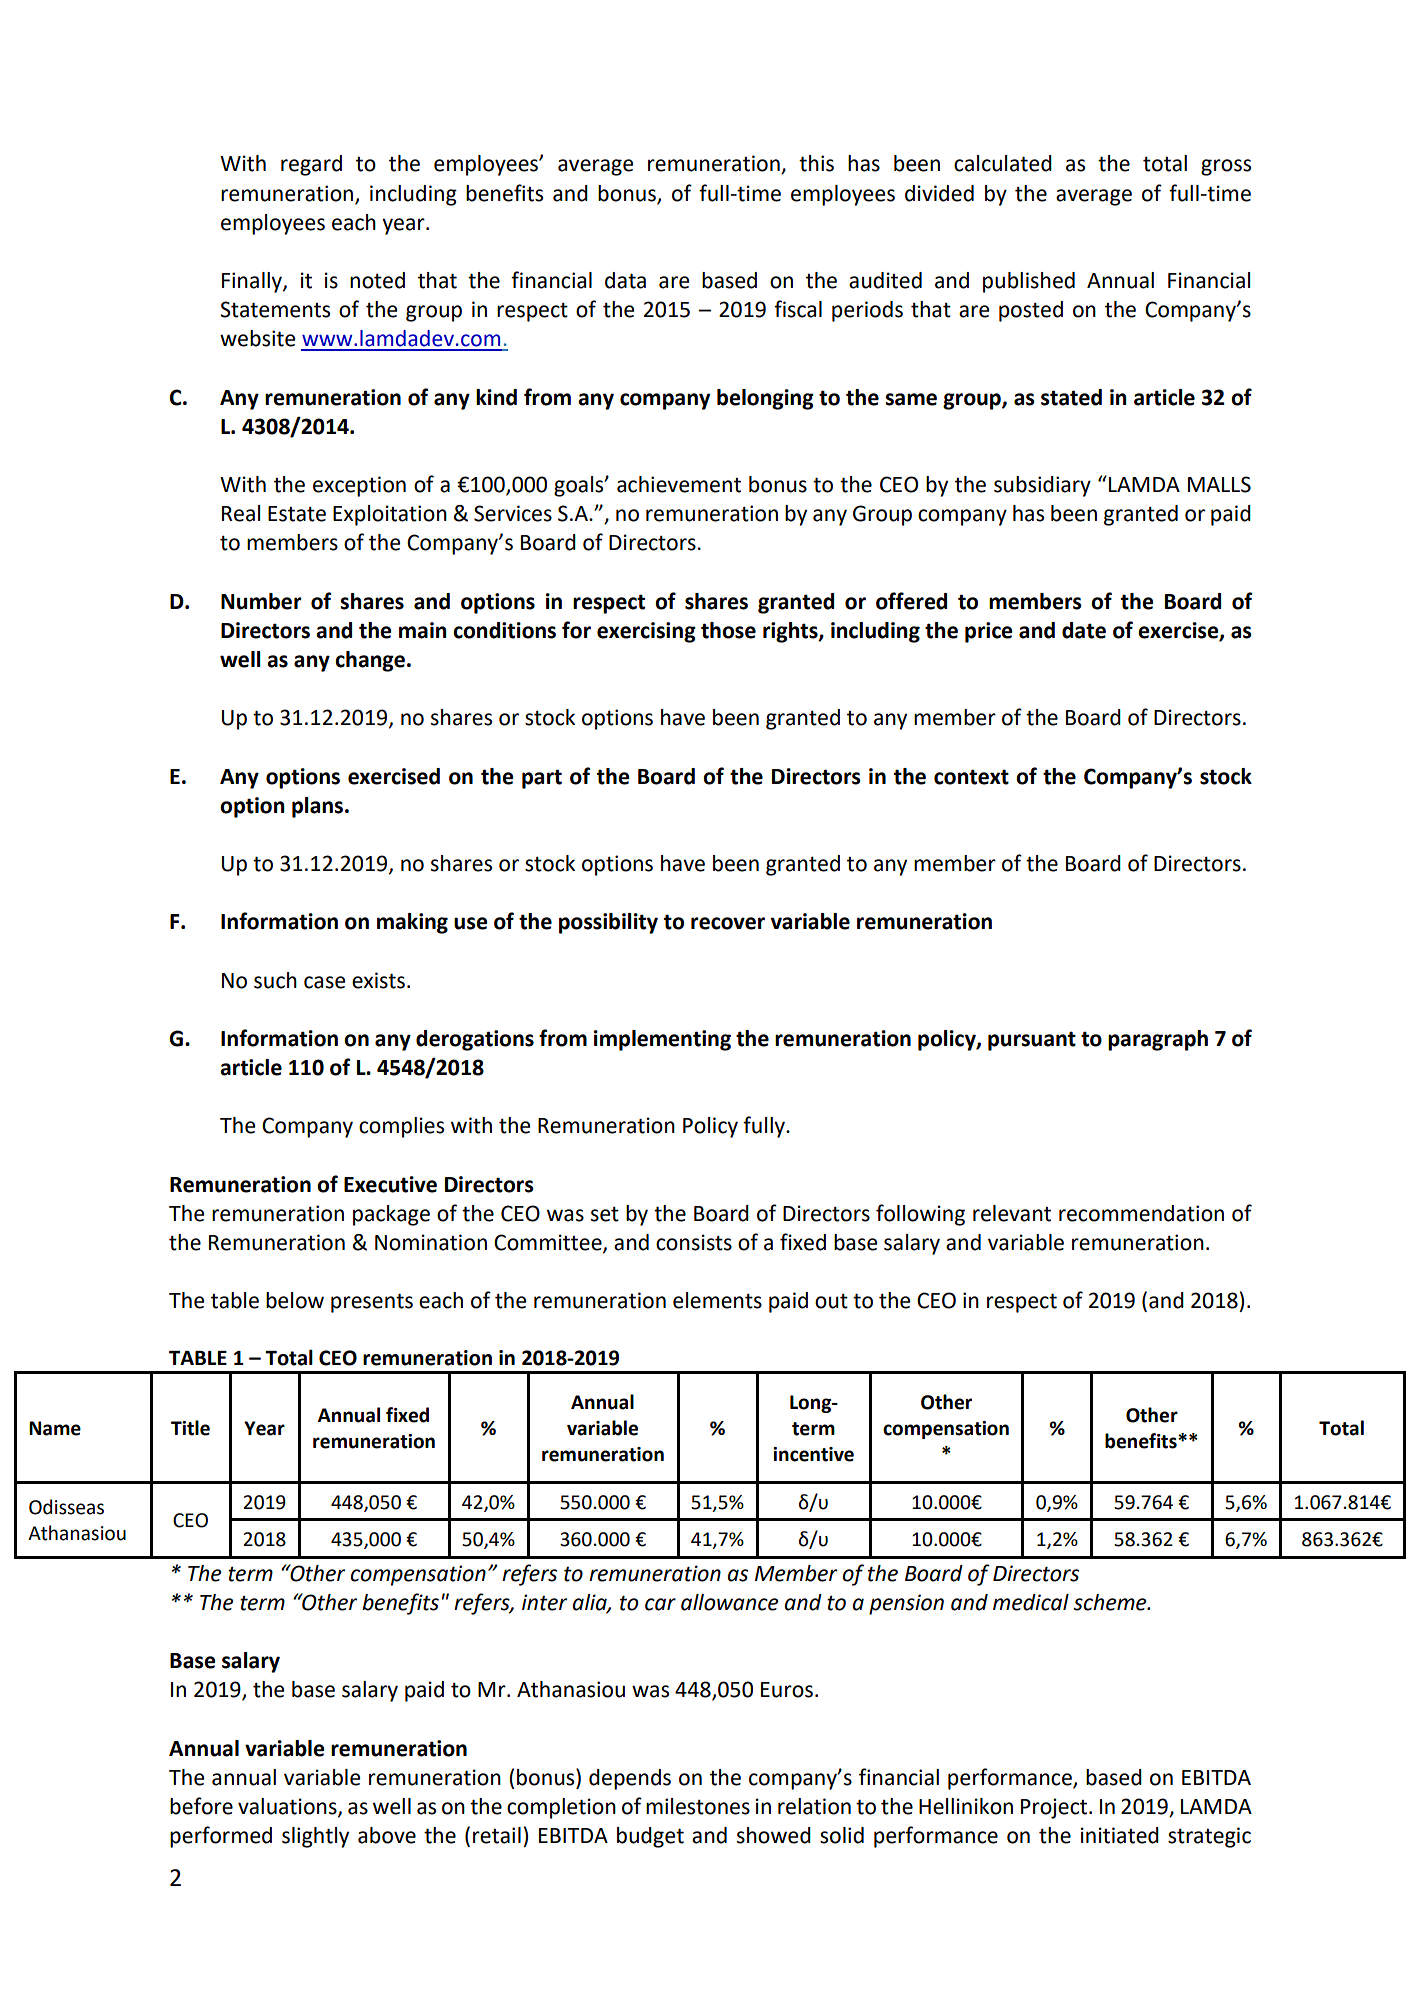  Describe the element at coordinates (1032, 1041) in the screenshot. I see `pursuant` at that location.
